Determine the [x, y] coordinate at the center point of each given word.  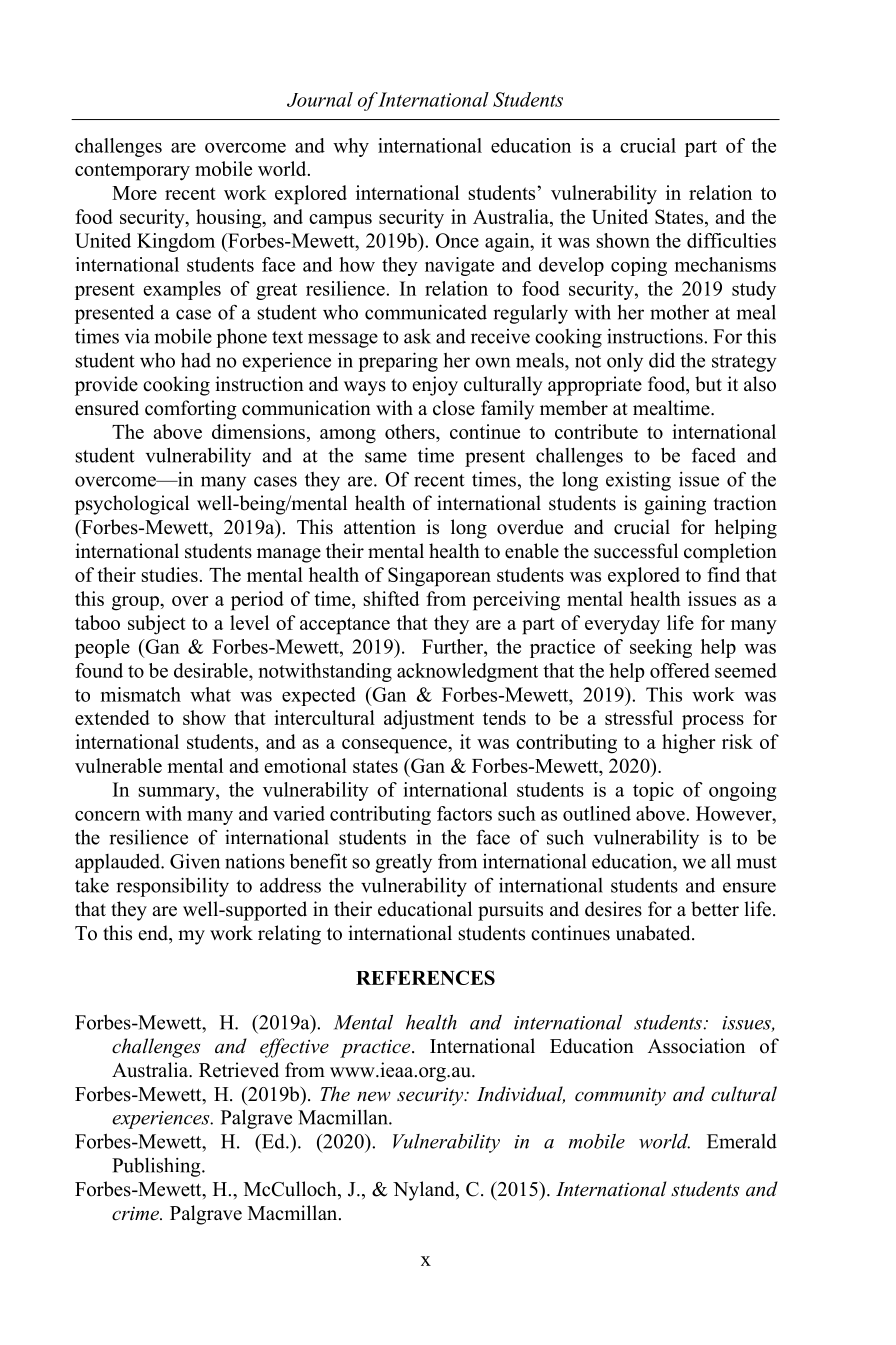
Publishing [157, 1167]
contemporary [132, 172]
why [351, 147]
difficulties [731, 240]
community [620, 1096]
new [374, 1096]
